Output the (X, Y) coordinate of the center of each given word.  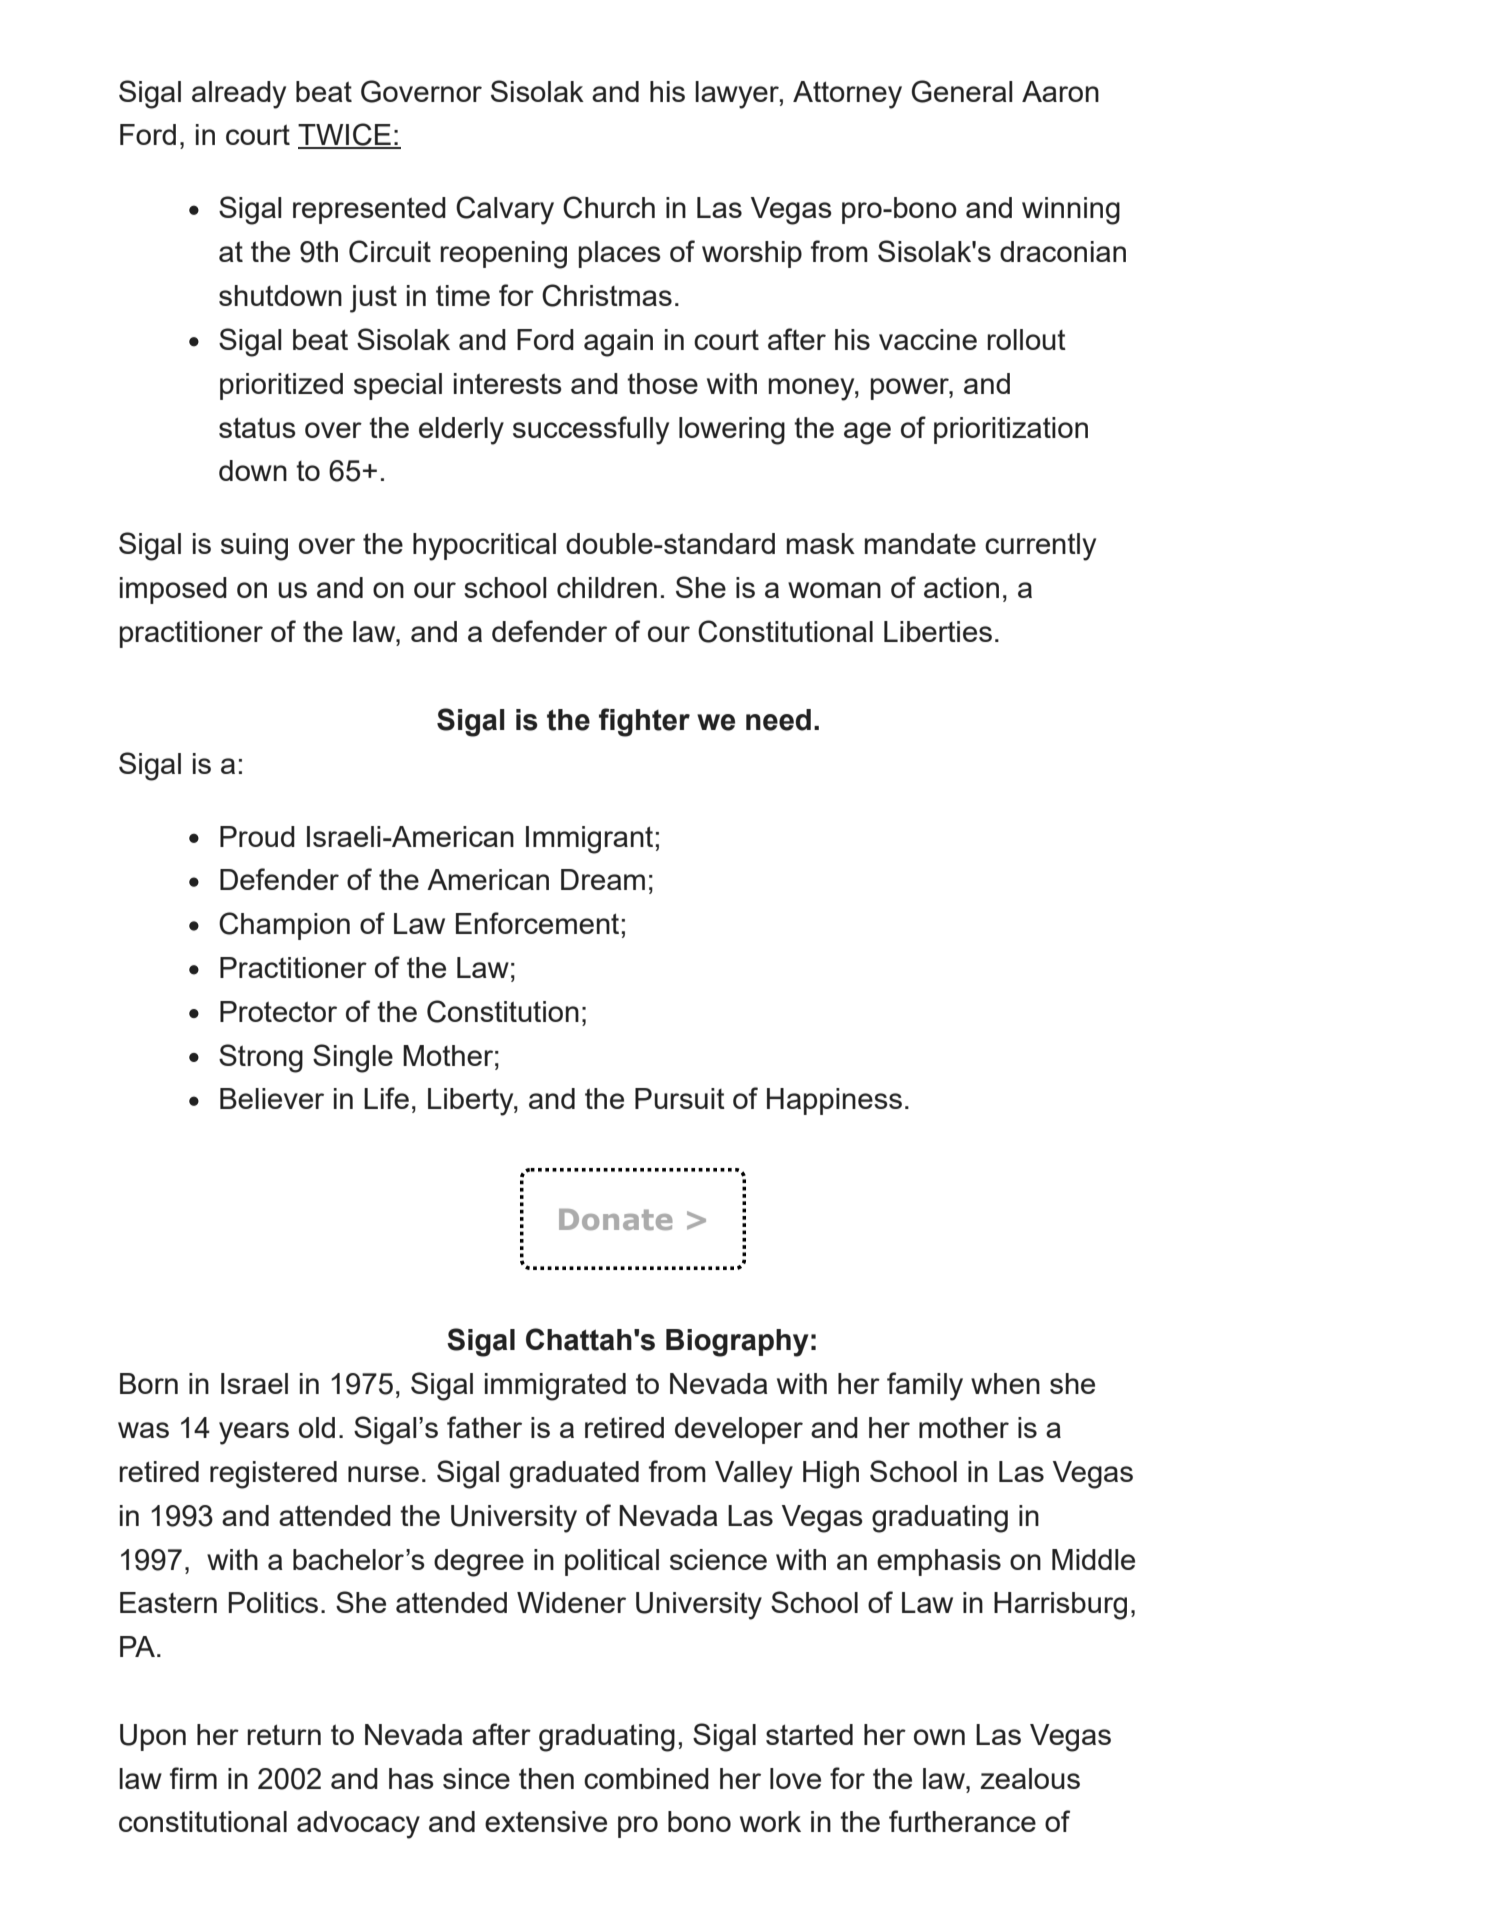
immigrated (555, 1387)
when (1005, 1383)
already (239, 95)
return (284, 1734)
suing (254, 547)
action (961, 587)
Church (609, 207)
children (607, 587)
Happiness (834, 1101)
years (254, 1433)
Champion (284, 926)
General (962, 91)
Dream (603, 879)
